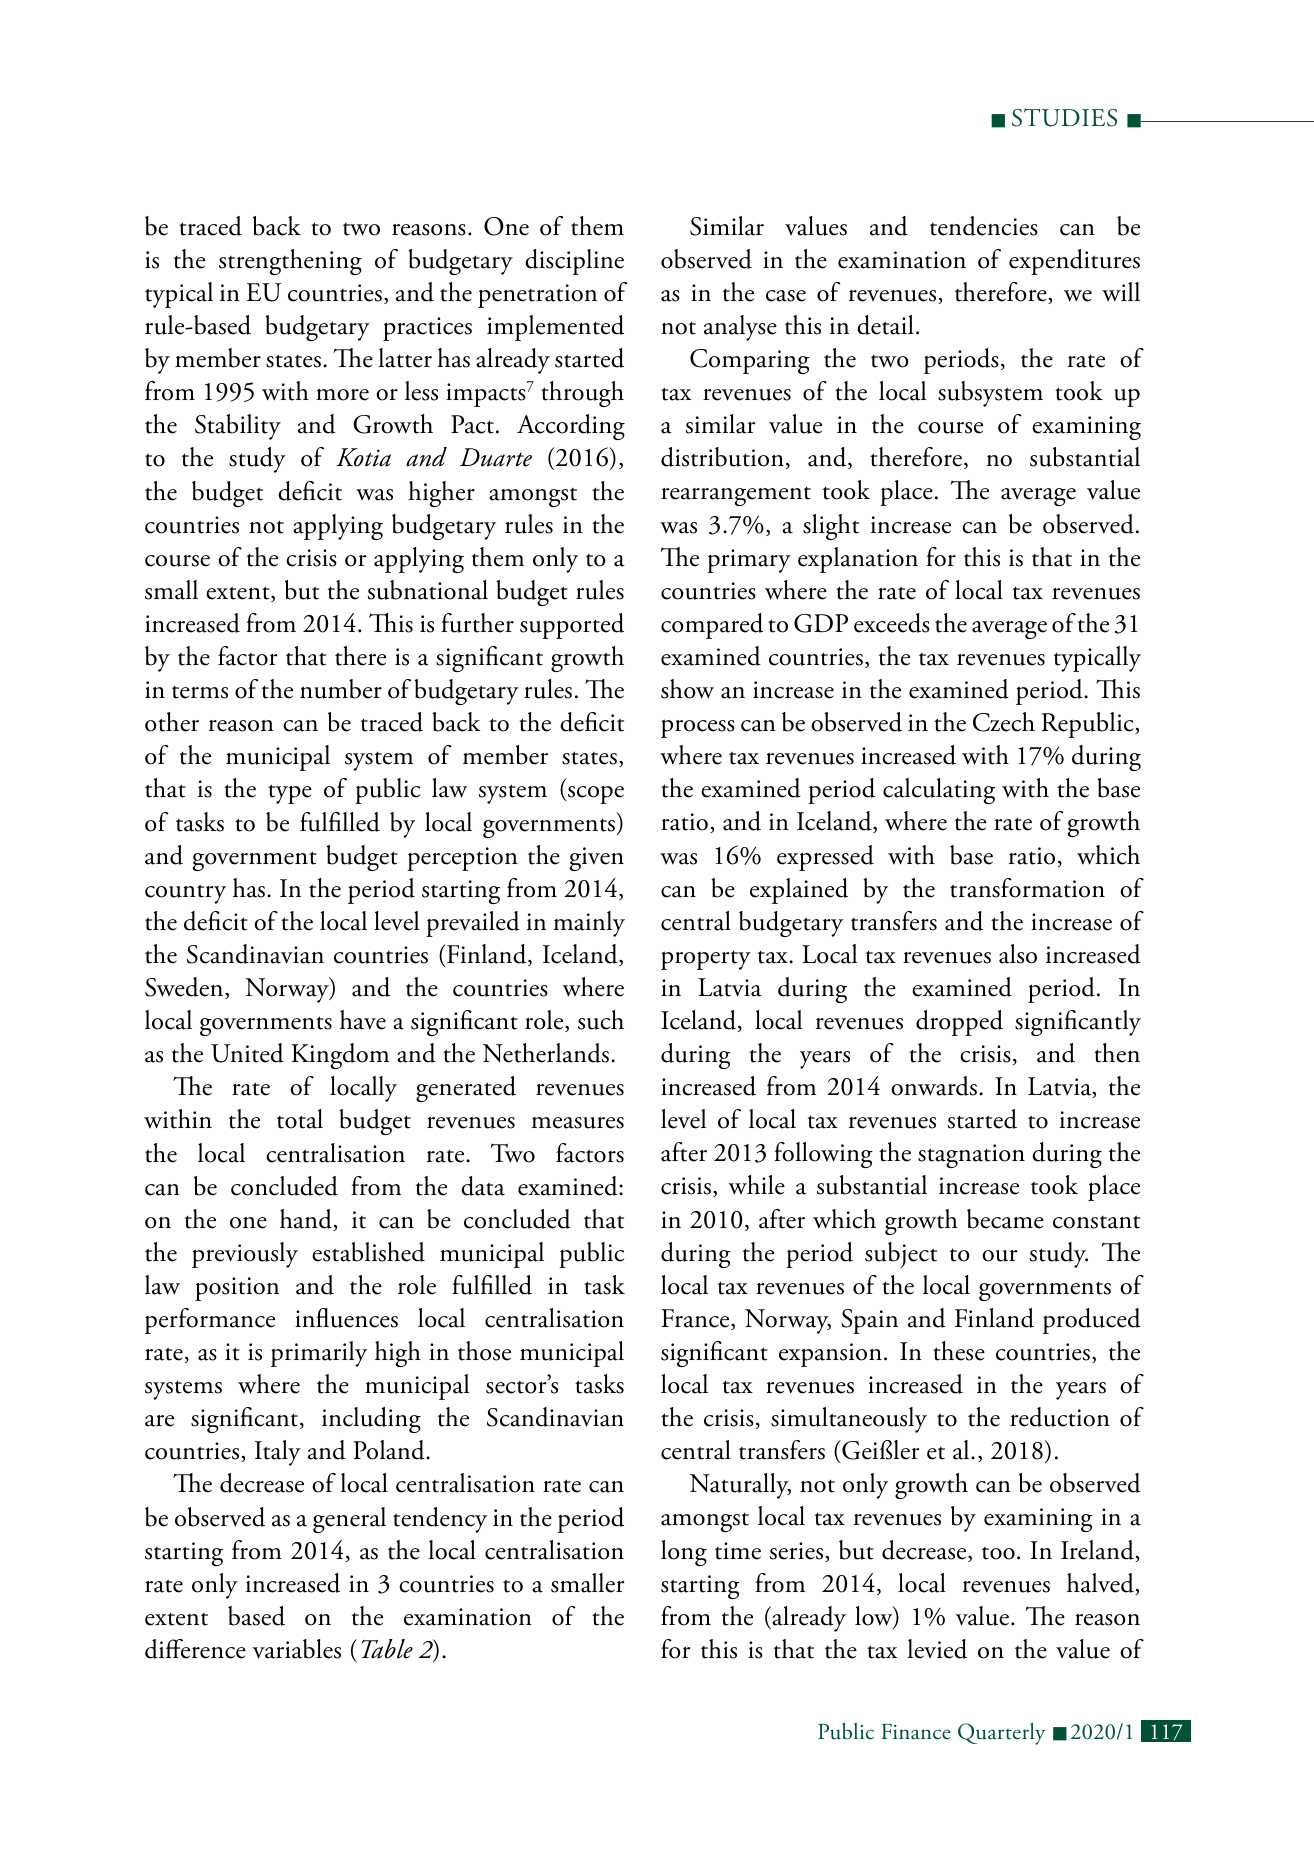 The image size is (1314, 1855). Describe the element at coordinates (601, 1020) in the page. I see `such` at that location.
